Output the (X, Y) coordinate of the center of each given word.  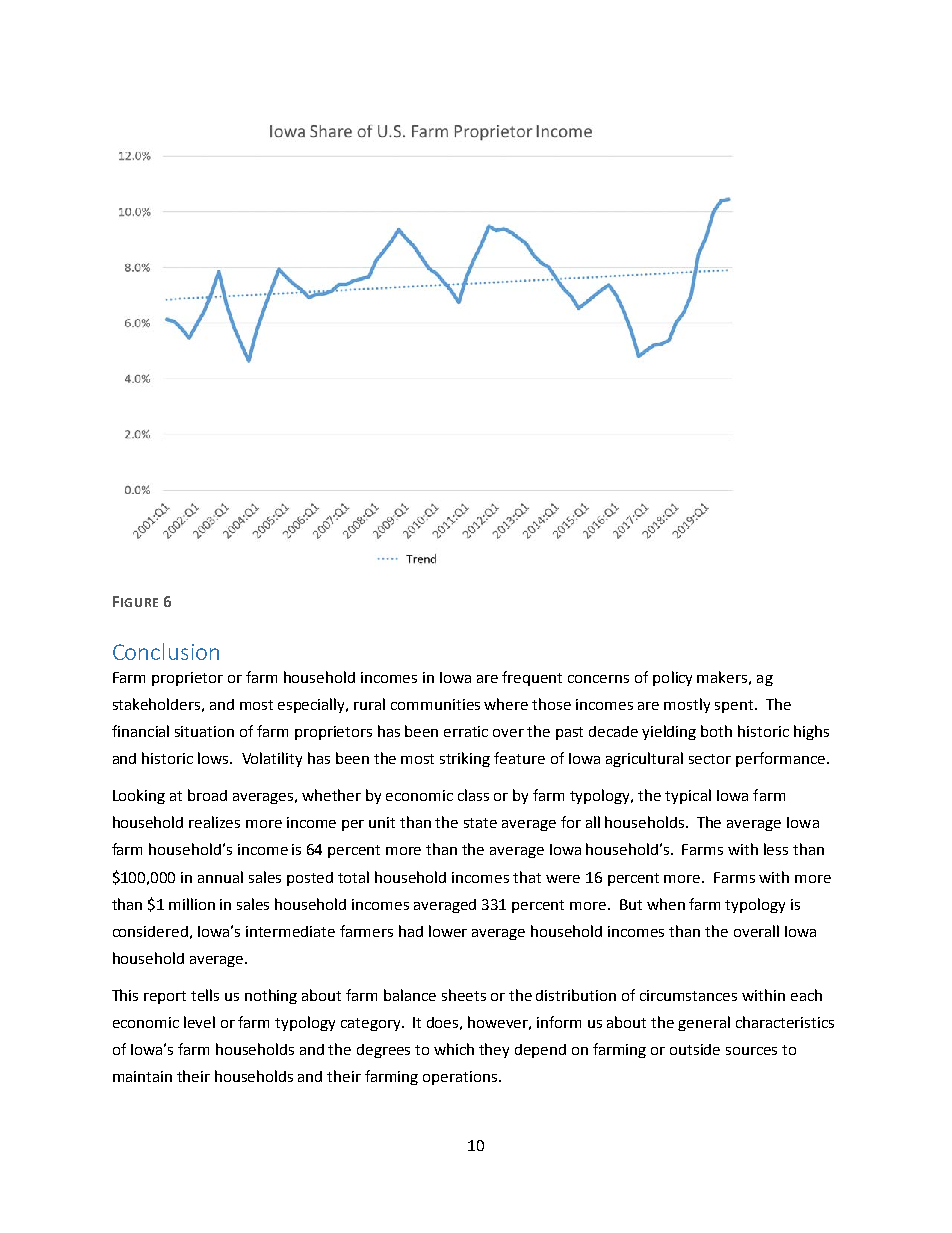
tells (205, 995)
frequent (532, 678)
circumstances (688, 995)
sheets (464, 995)
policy (672, 678)
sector (710, 759)
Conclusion (166, 651)
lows (214, 758)
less (776, 849)
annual (220, 877)
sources (751, 1051)
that (527, 877)
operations (461, 1078)
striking (465, 759)
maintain (142, 1076)
